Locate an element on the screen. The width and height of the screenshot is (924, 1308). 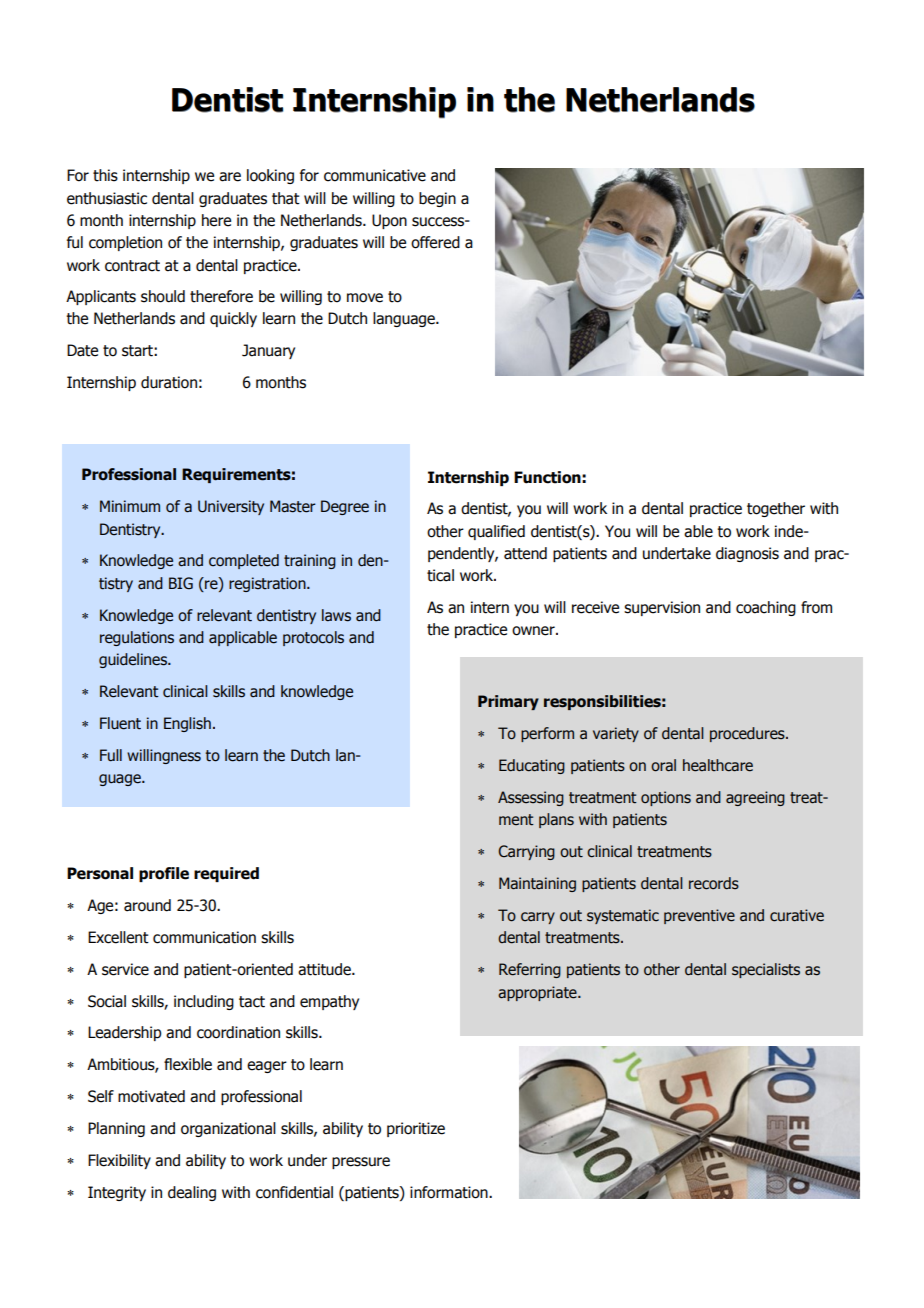
dealing is located at coordinates (192, 1193).
